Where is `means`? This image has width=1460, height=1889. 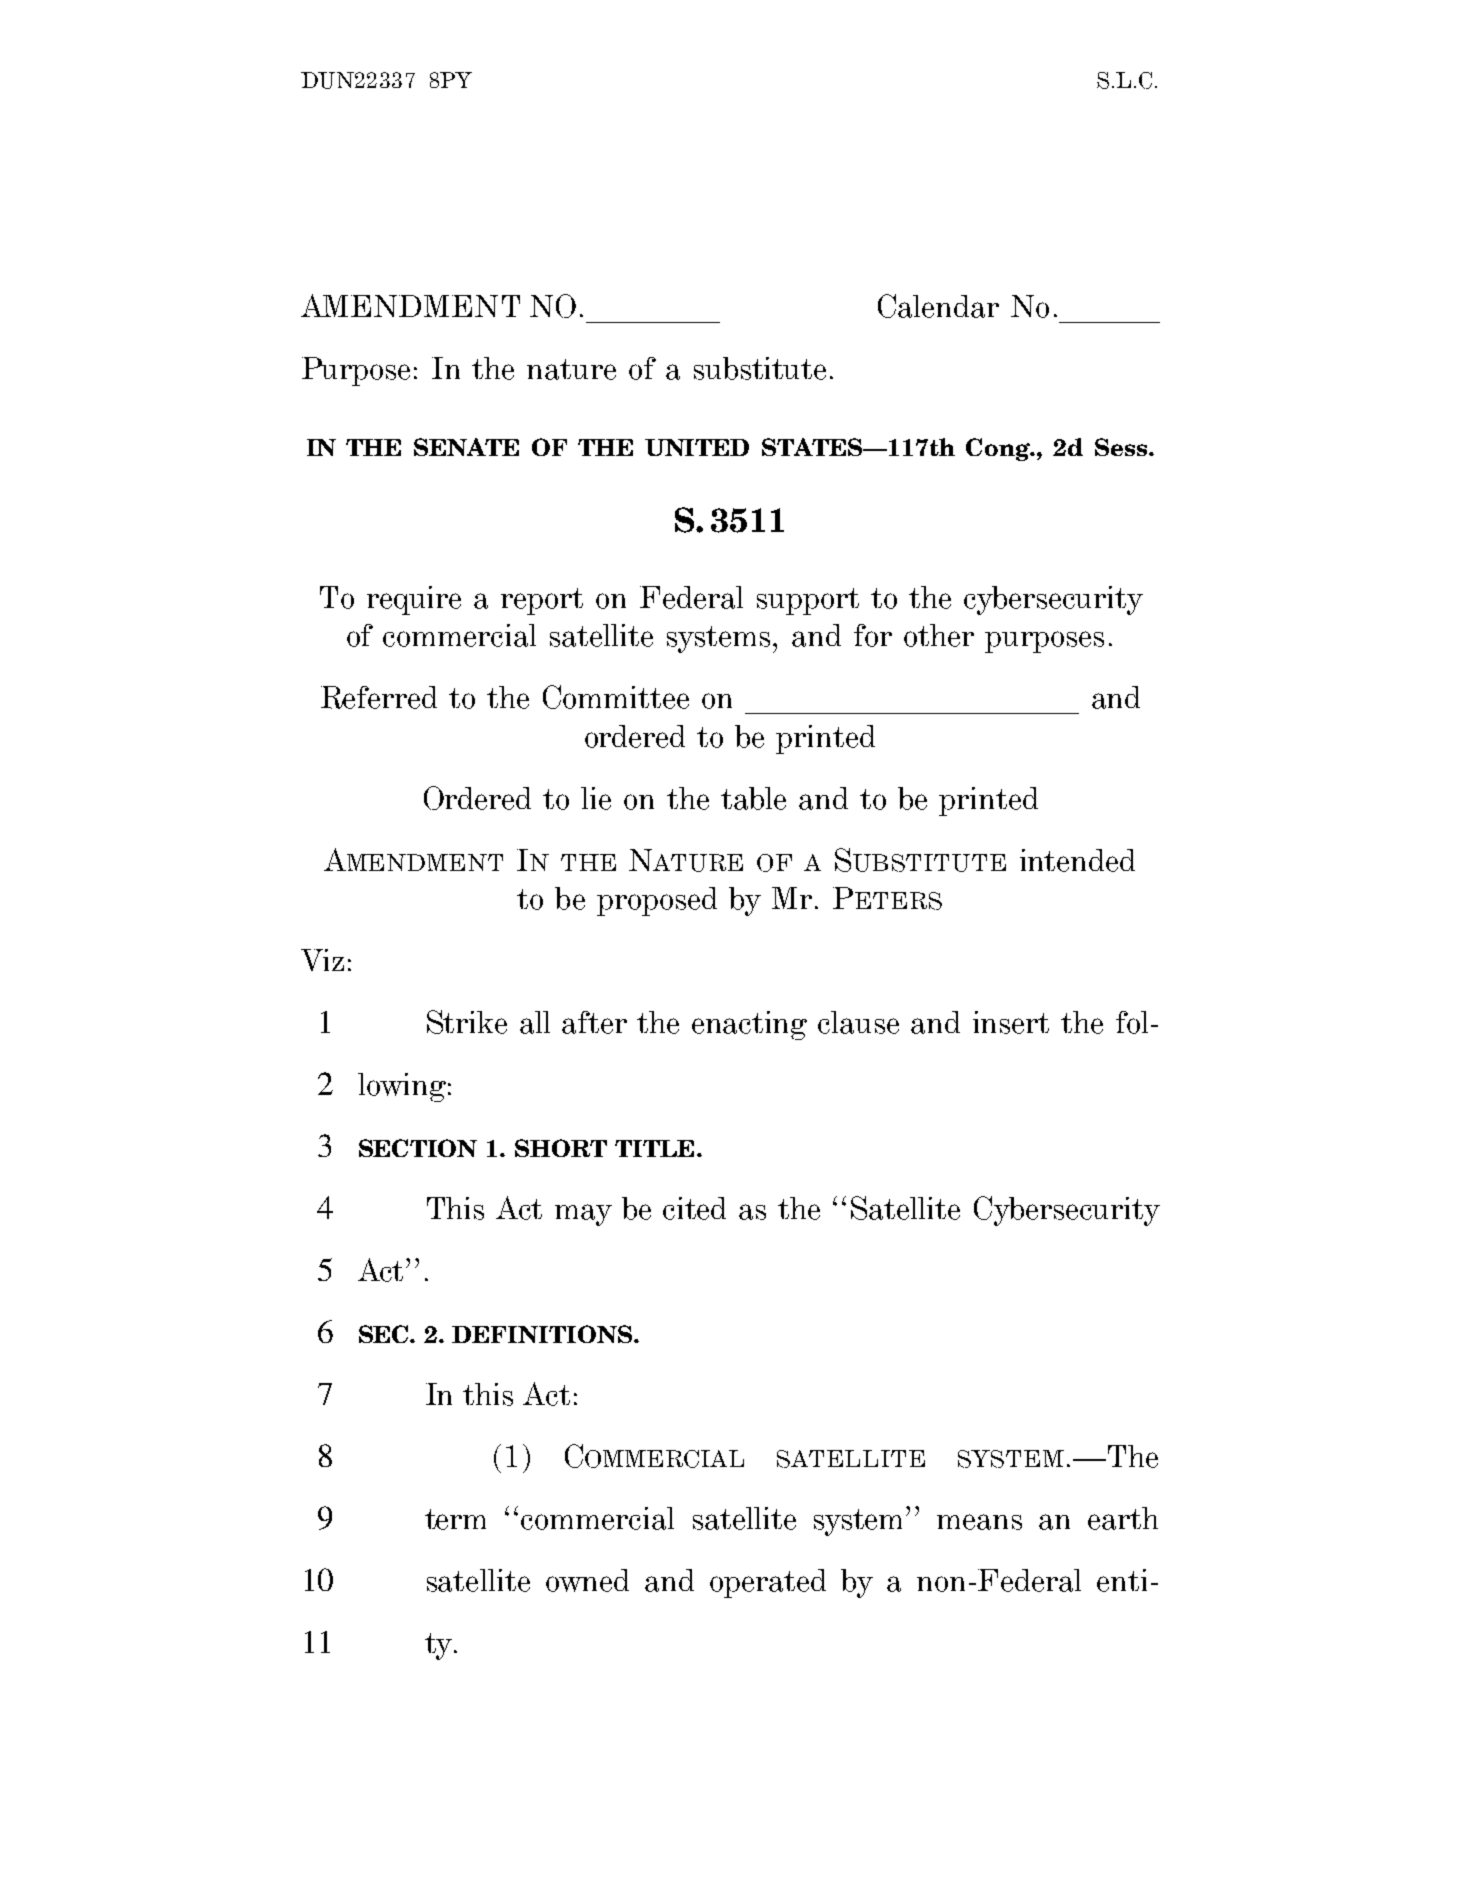 means is located at coordinates (979, 1522).
